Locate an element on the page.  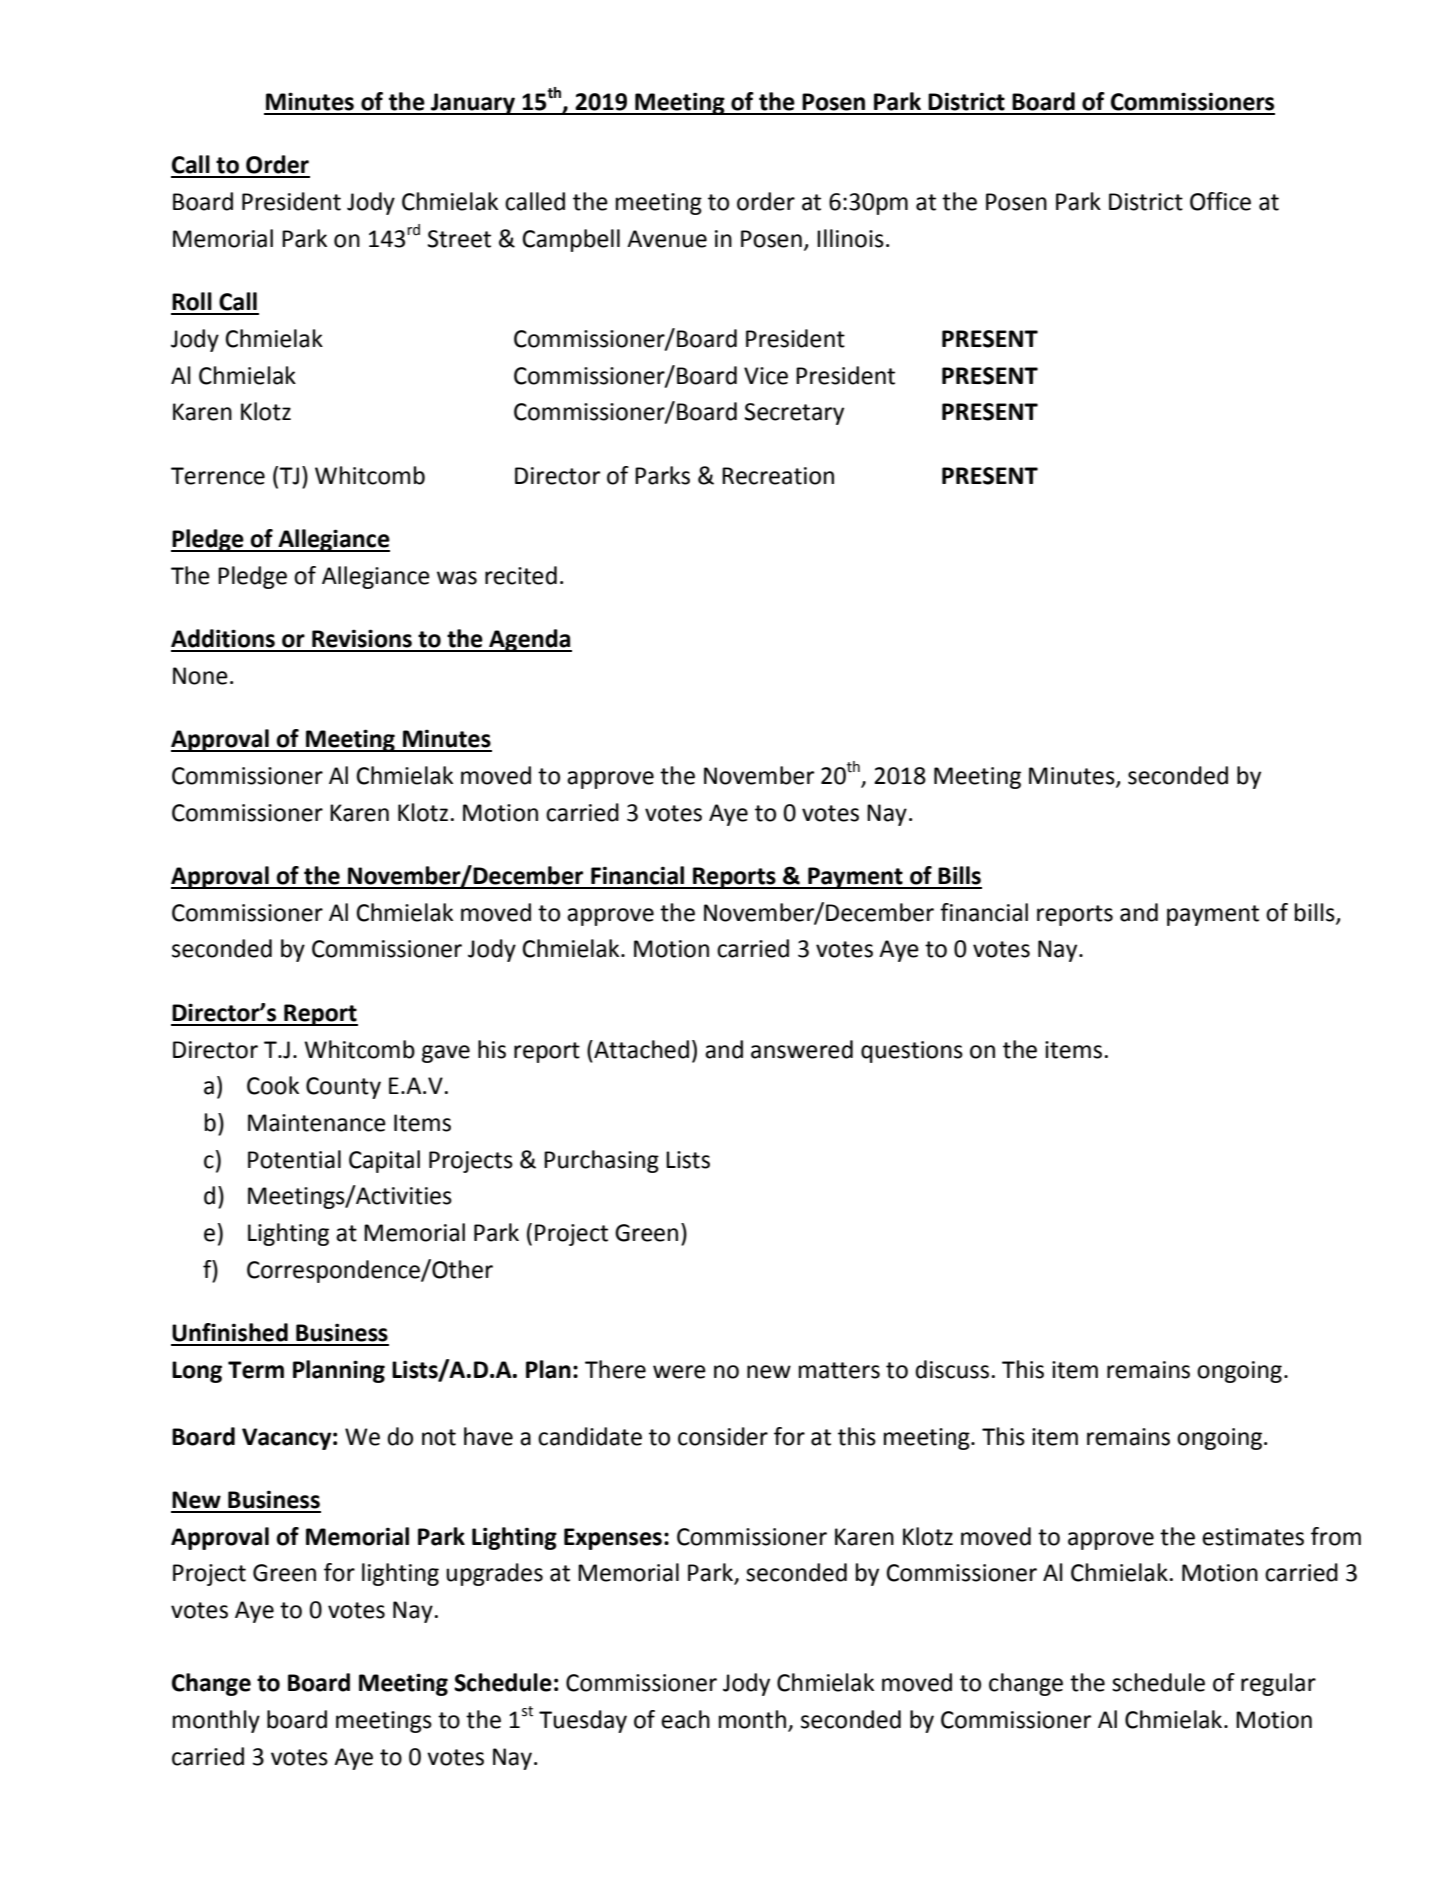
Illinois is located at coordinates (850, 238).
